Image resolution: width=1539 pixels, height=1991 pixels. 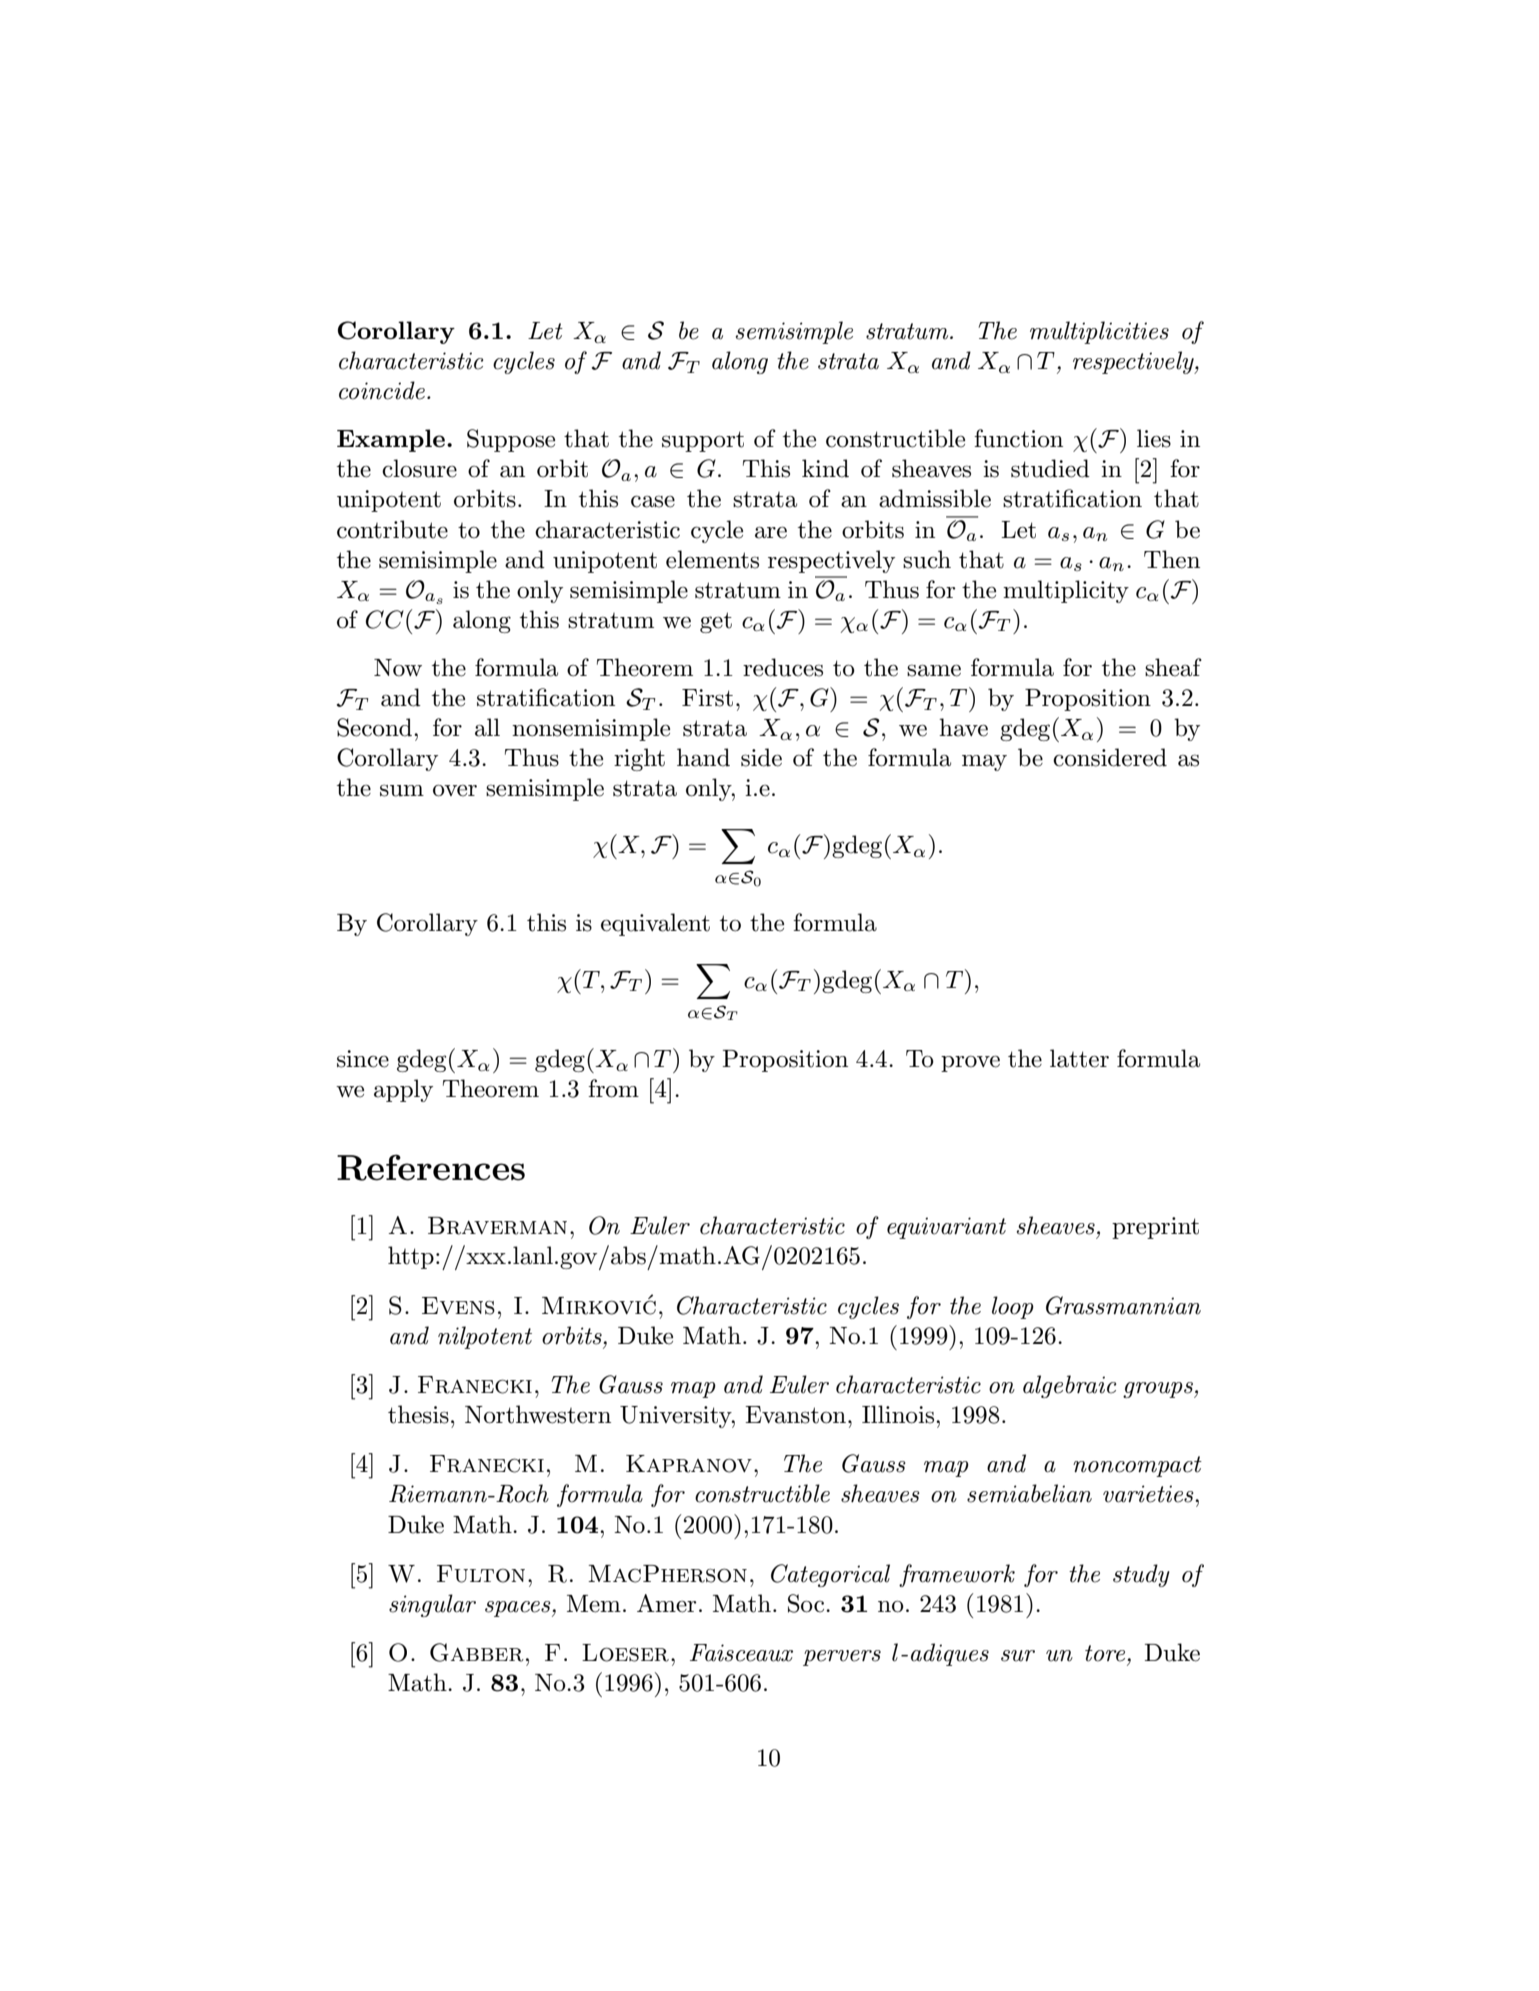 What do you see at coordinates (382, 390) in the screenshot?
I see `coincide` at bounding box center [382, 390].
